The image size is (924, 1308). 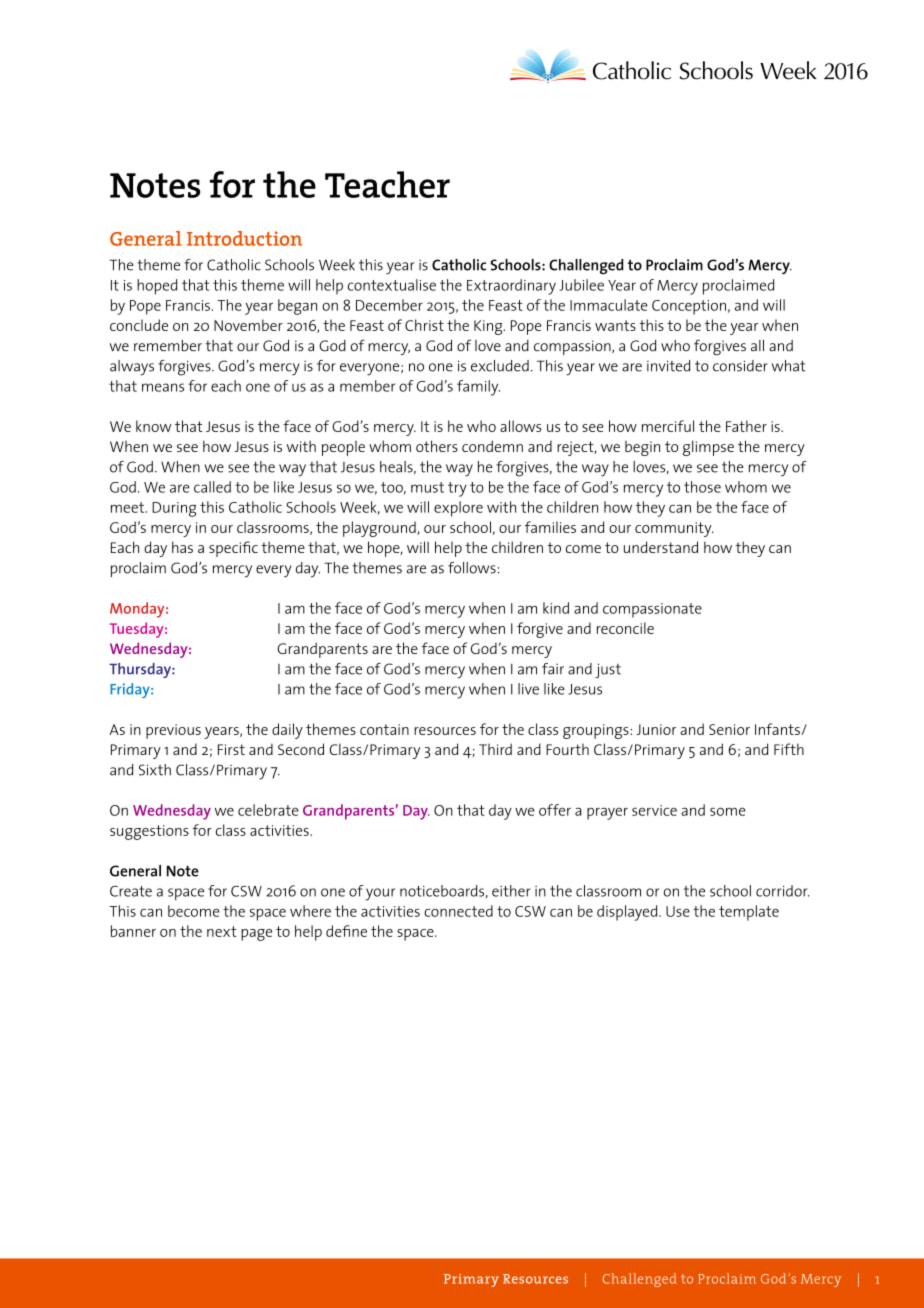 What do you see at coordinates (746, 426) in the image?
I see `Father` at bounding box center [746, 426].
